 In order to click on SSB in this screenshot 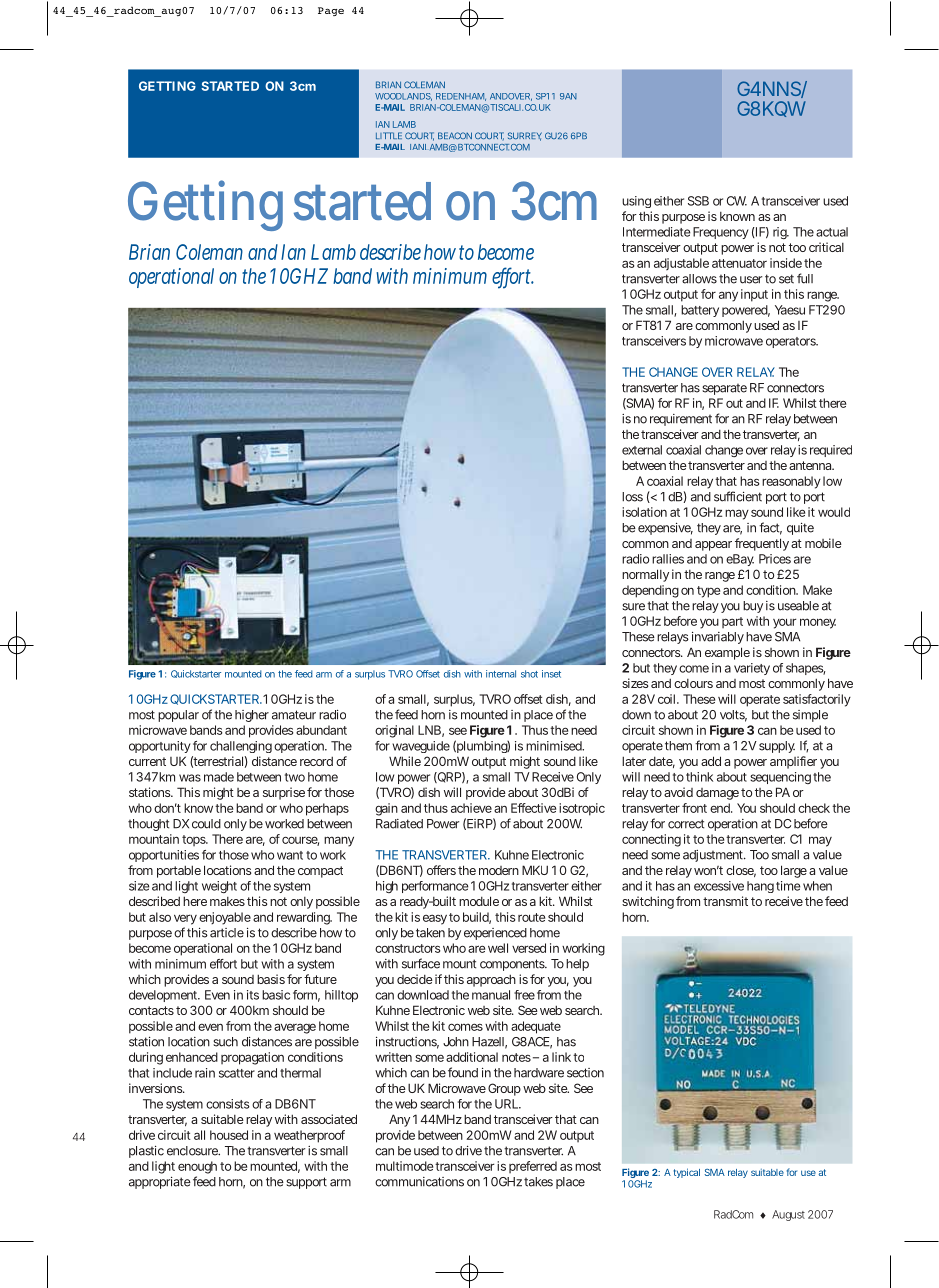, I will do `click(698, 201)`.
